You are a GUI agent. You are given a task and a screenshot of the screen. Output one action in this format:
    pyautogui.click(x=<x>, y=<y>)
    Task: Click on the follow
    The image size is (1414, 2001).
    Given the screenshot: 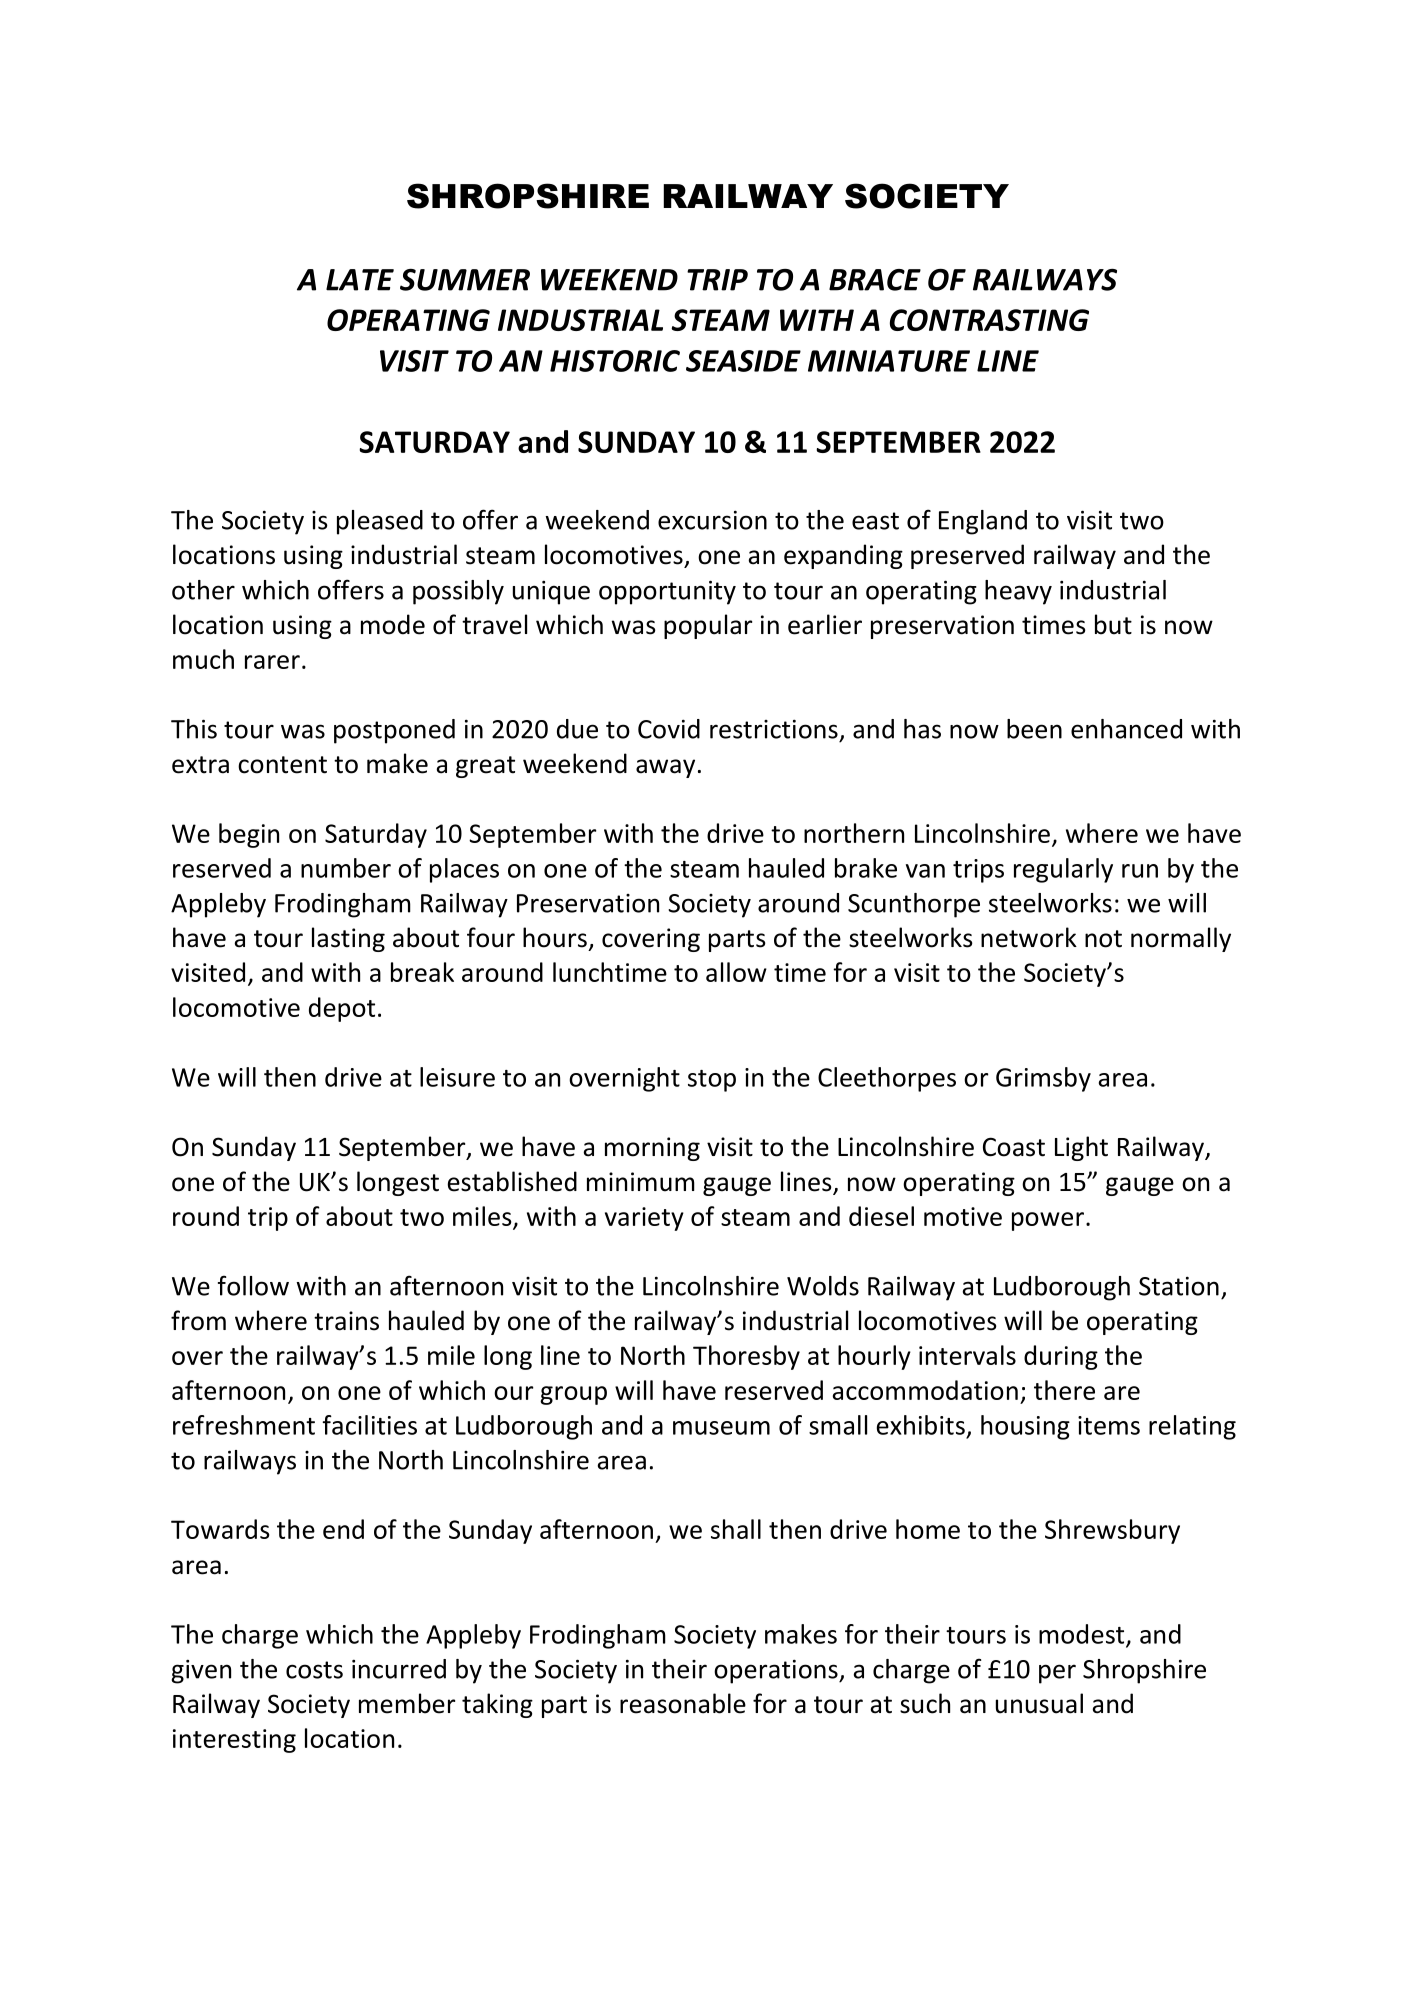 What is the action you would take?
    pyautogui.click(x=253, y=1285)
